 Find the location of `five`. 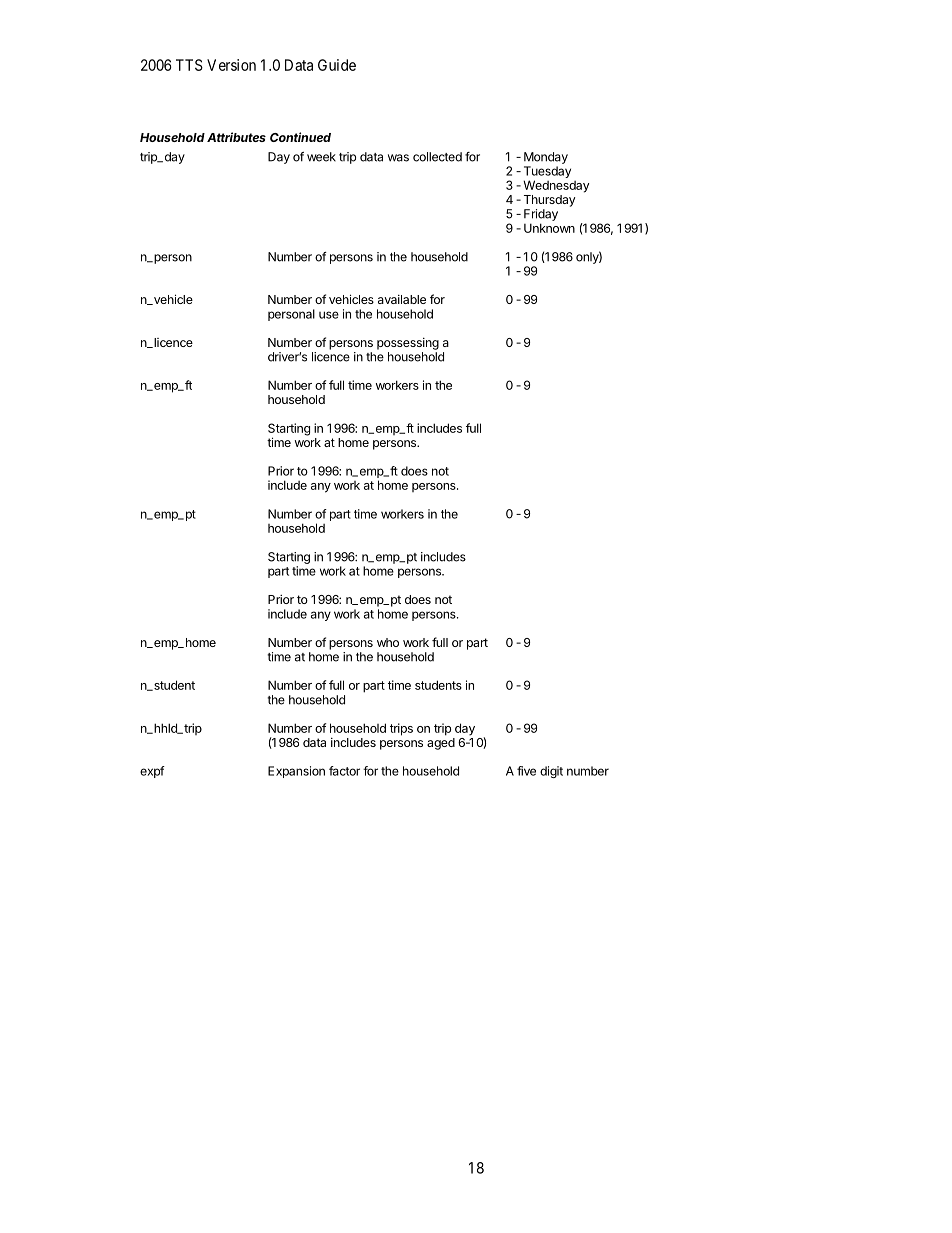

five is located at coordinates (526, 771).
